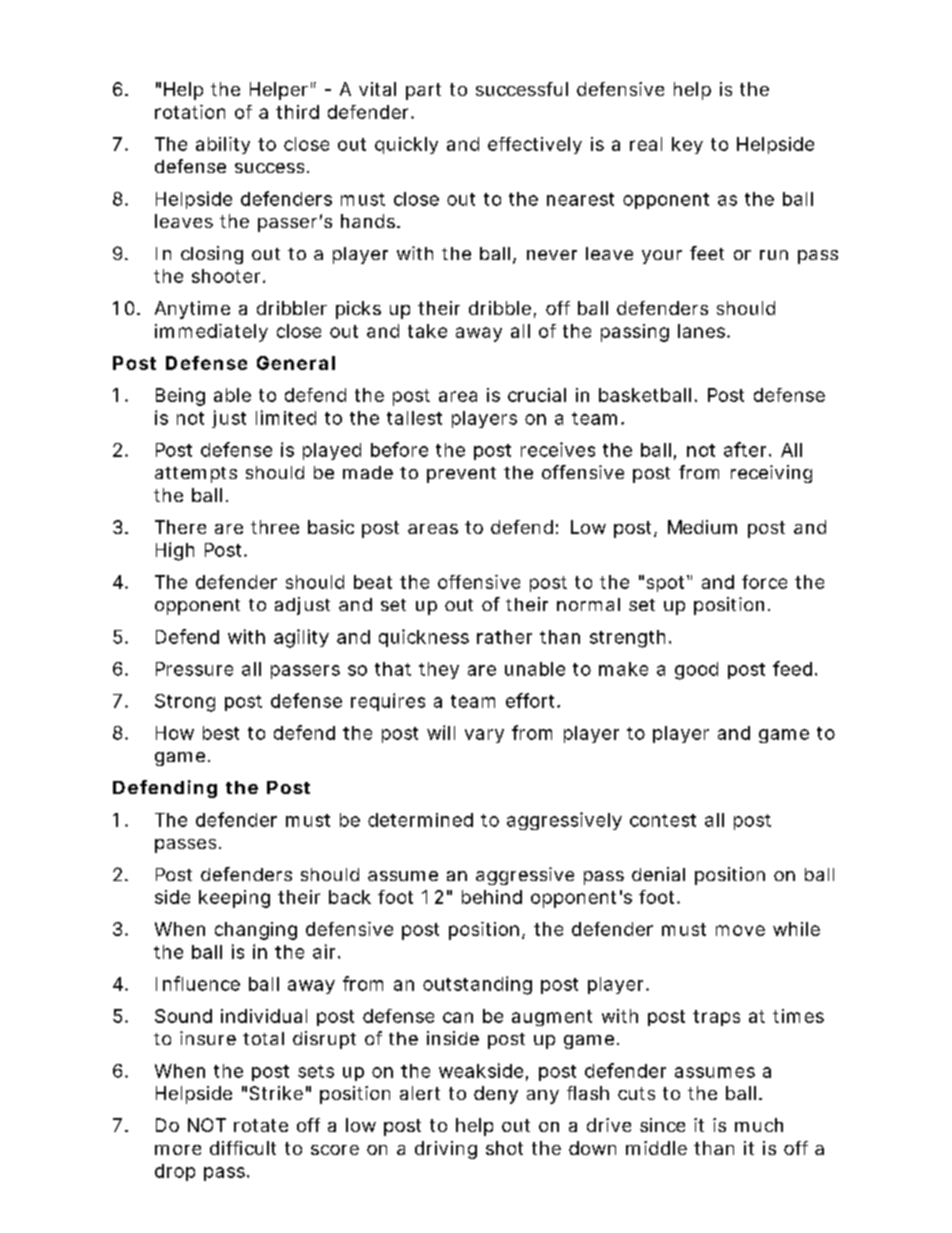 The image size is (952, 1233). Describe the element at coordinates (504, 637) in the screenshot. I see `rather` at that location.
